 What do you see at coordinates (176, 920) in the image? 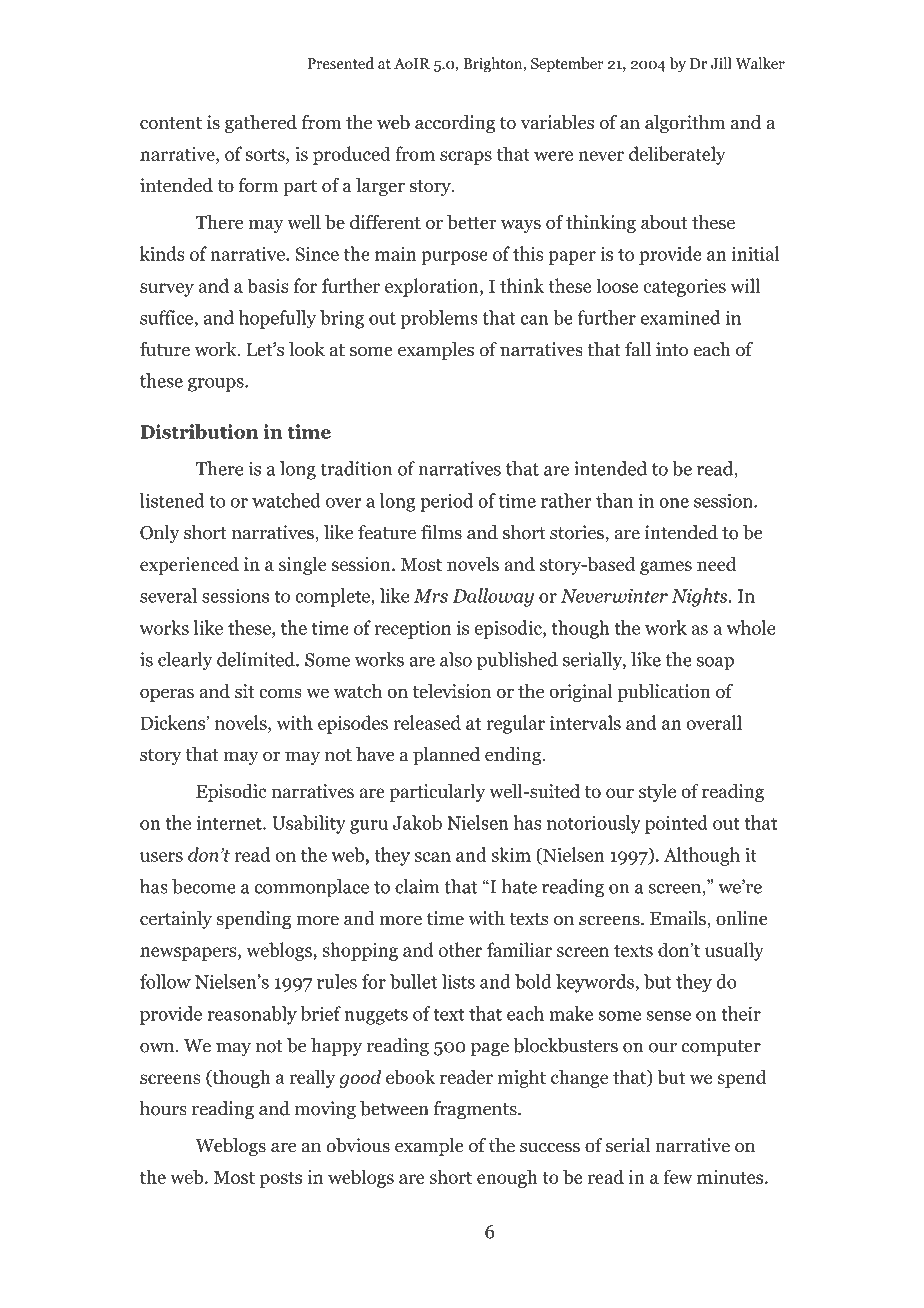
I see `certainly` at bounding box center [176, 920].
